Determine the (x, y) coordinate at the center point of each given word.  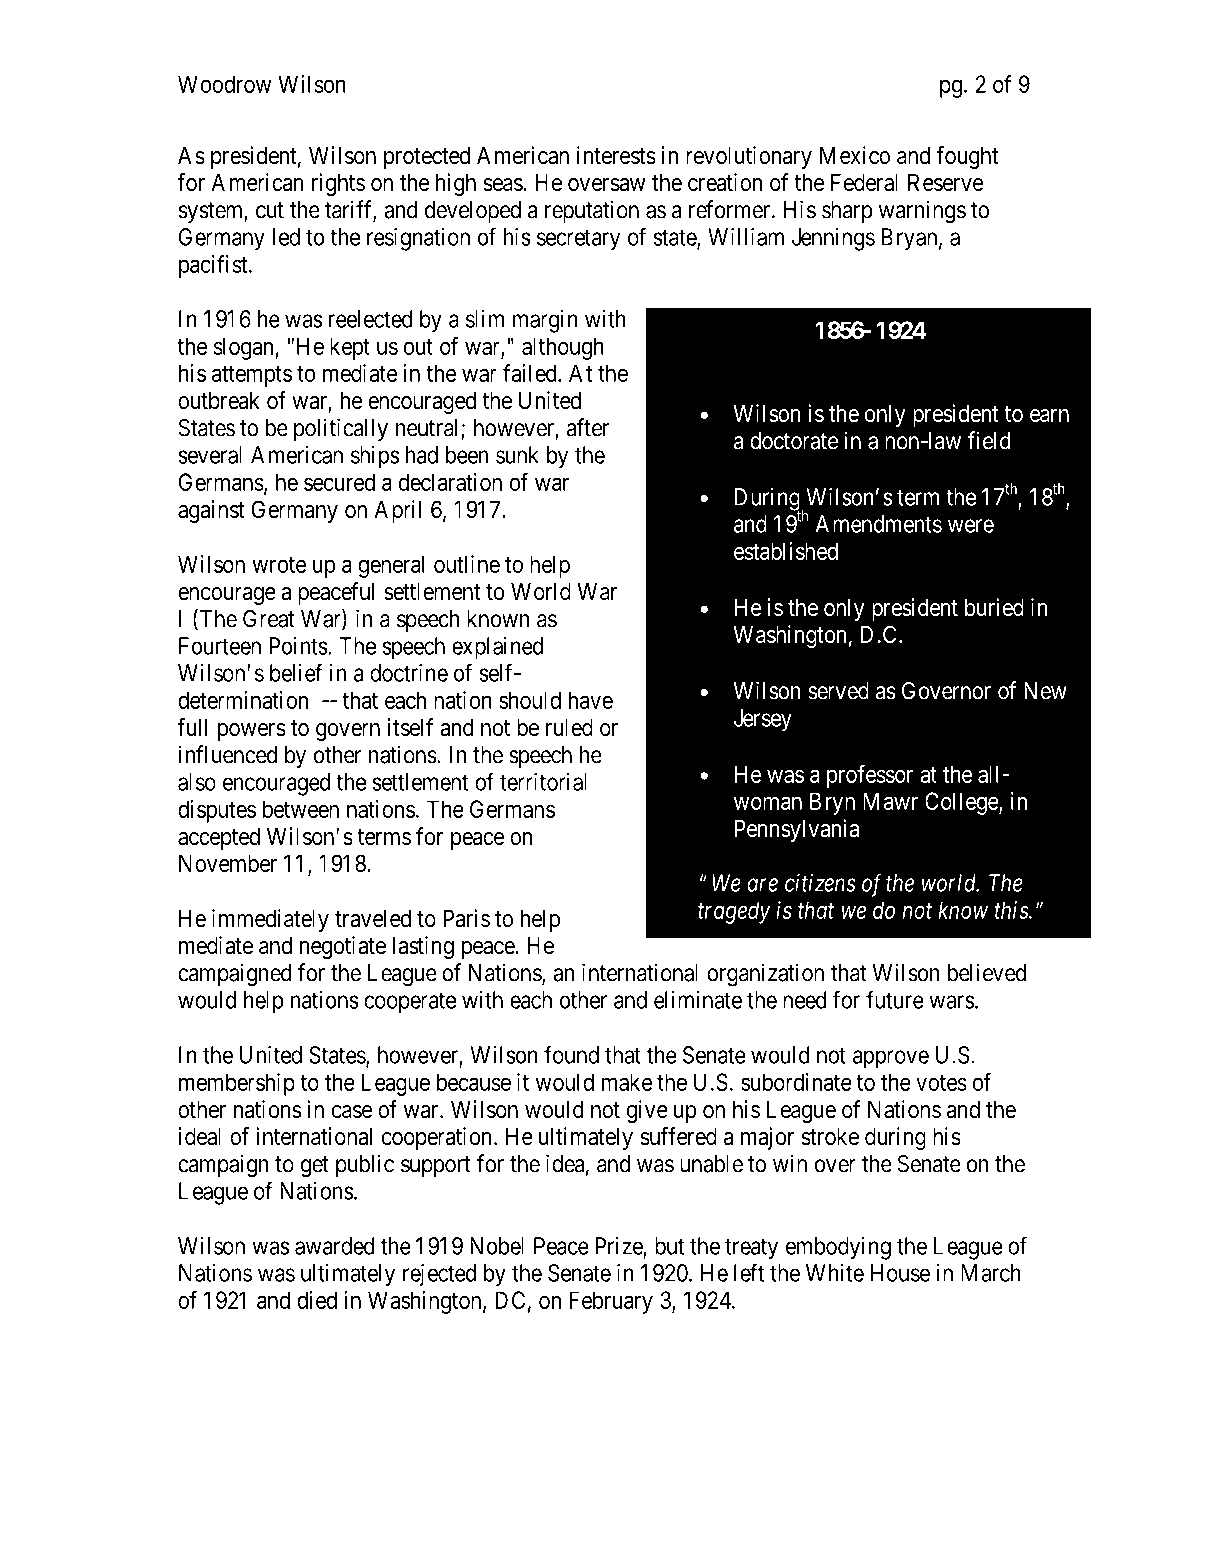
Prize (619, 1246)
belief (296, 672)
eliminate (698, 1000)
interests (616, 155)
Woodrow (225, 84)
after (588, 427)
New (1045, 691)
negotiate (343, 947)
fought (967, 157)
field (989, 440)
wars (952, 1002)
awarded (335, 1246)
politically (341, 429)
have (591, 700)
